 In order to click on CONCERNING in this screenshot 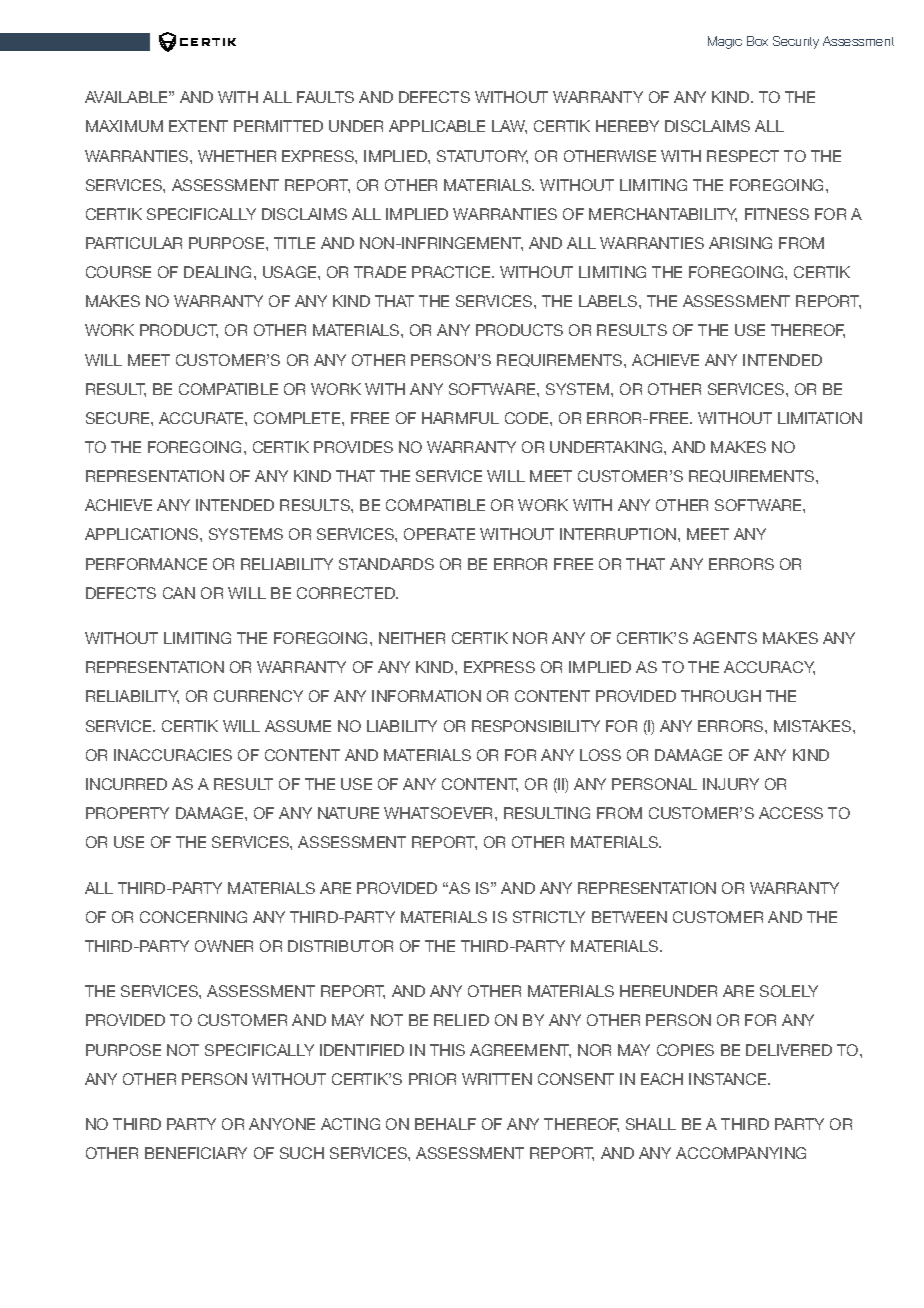, I will do `click(193, 917)`.
